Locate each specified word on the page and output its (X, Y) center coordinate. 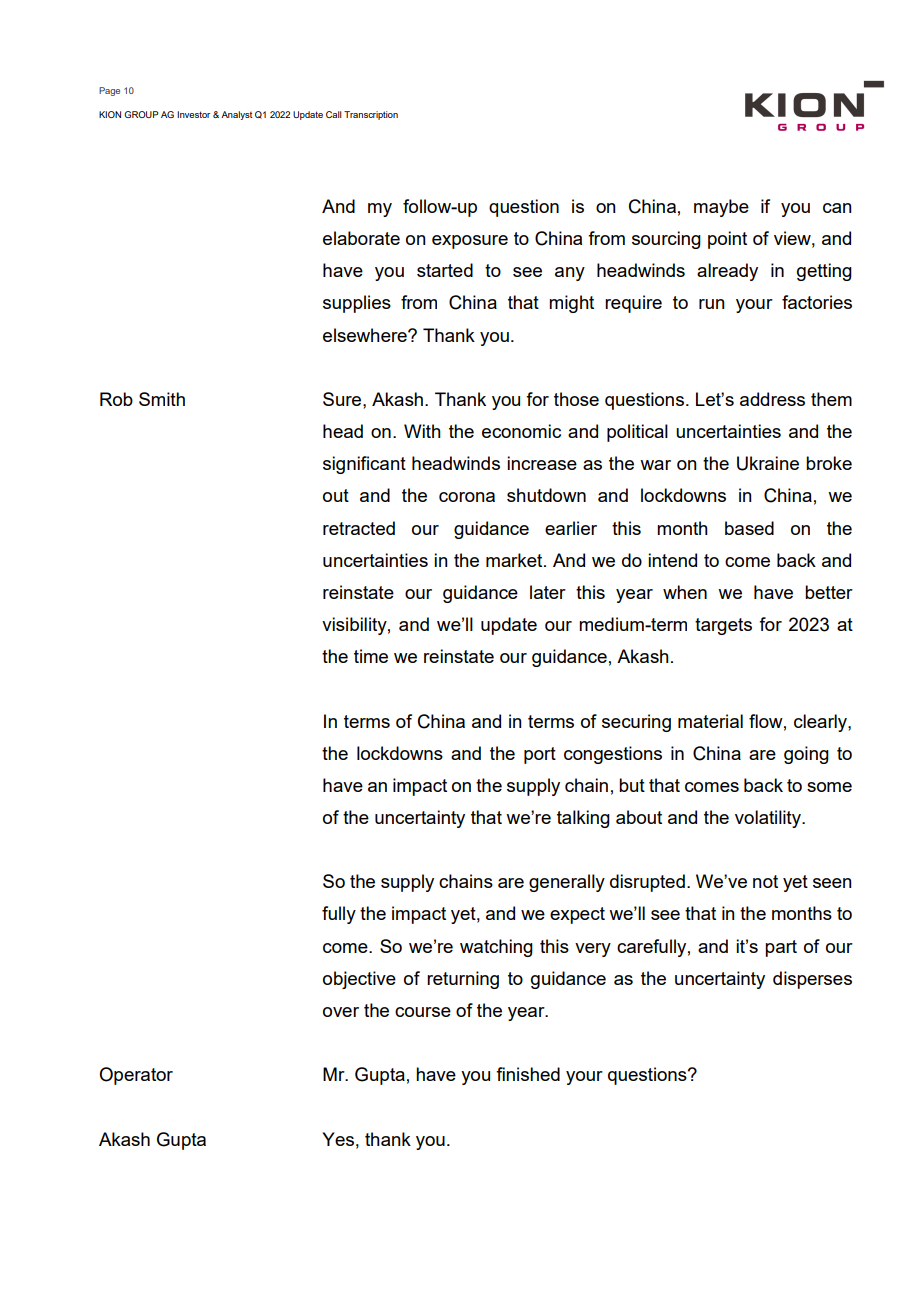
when (685, 592)
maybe (721, 208)
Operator (136, 1076)
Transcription (371, 115)
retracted (359, 528)
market (515, 560)
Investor (193, 114)
